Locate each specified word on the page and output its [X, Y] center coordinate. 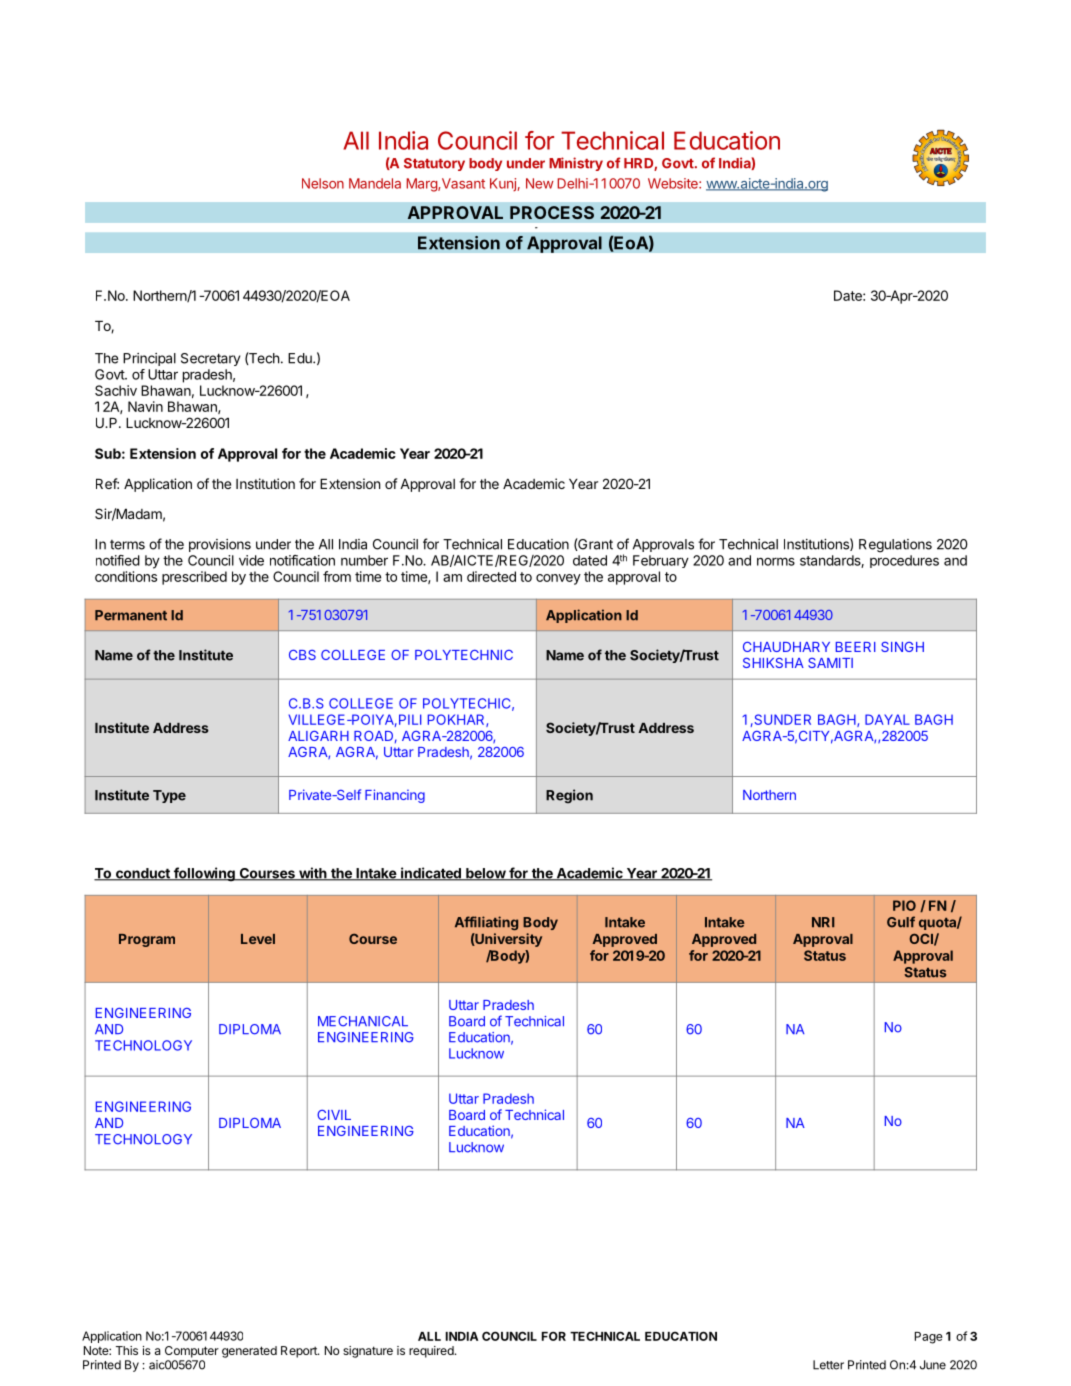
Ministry [576, 164]
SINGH [902, 647]
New [540, 183]
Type [169, 796]
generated [249, 1352]
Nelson [323, 183]
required [431, 1352]
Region [569, 796]
